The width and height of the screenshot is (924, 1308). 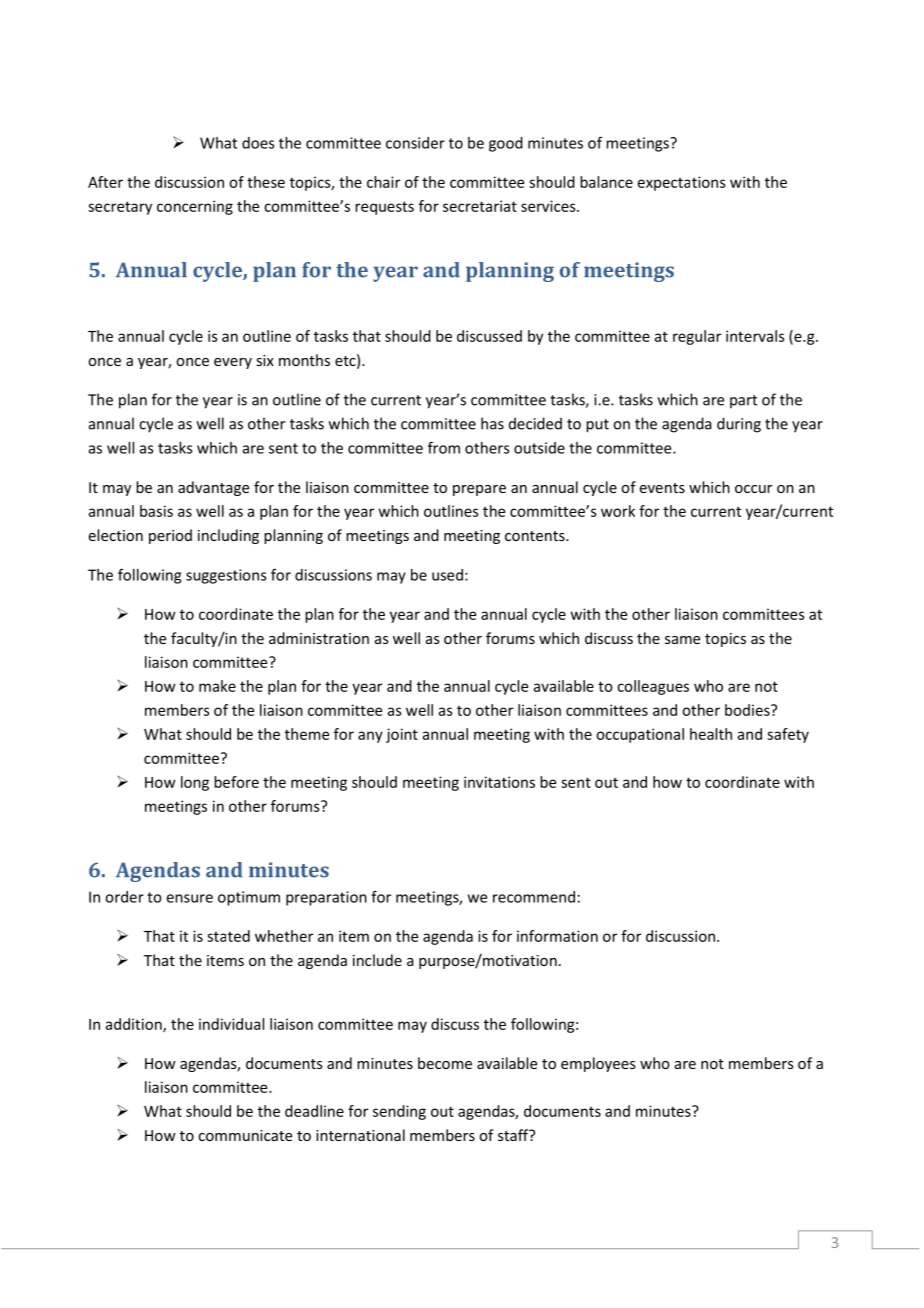 What do you see at coordinates (598, 1064) in the screenshot?
I see `employees` at bounding box center [598, 1064].
